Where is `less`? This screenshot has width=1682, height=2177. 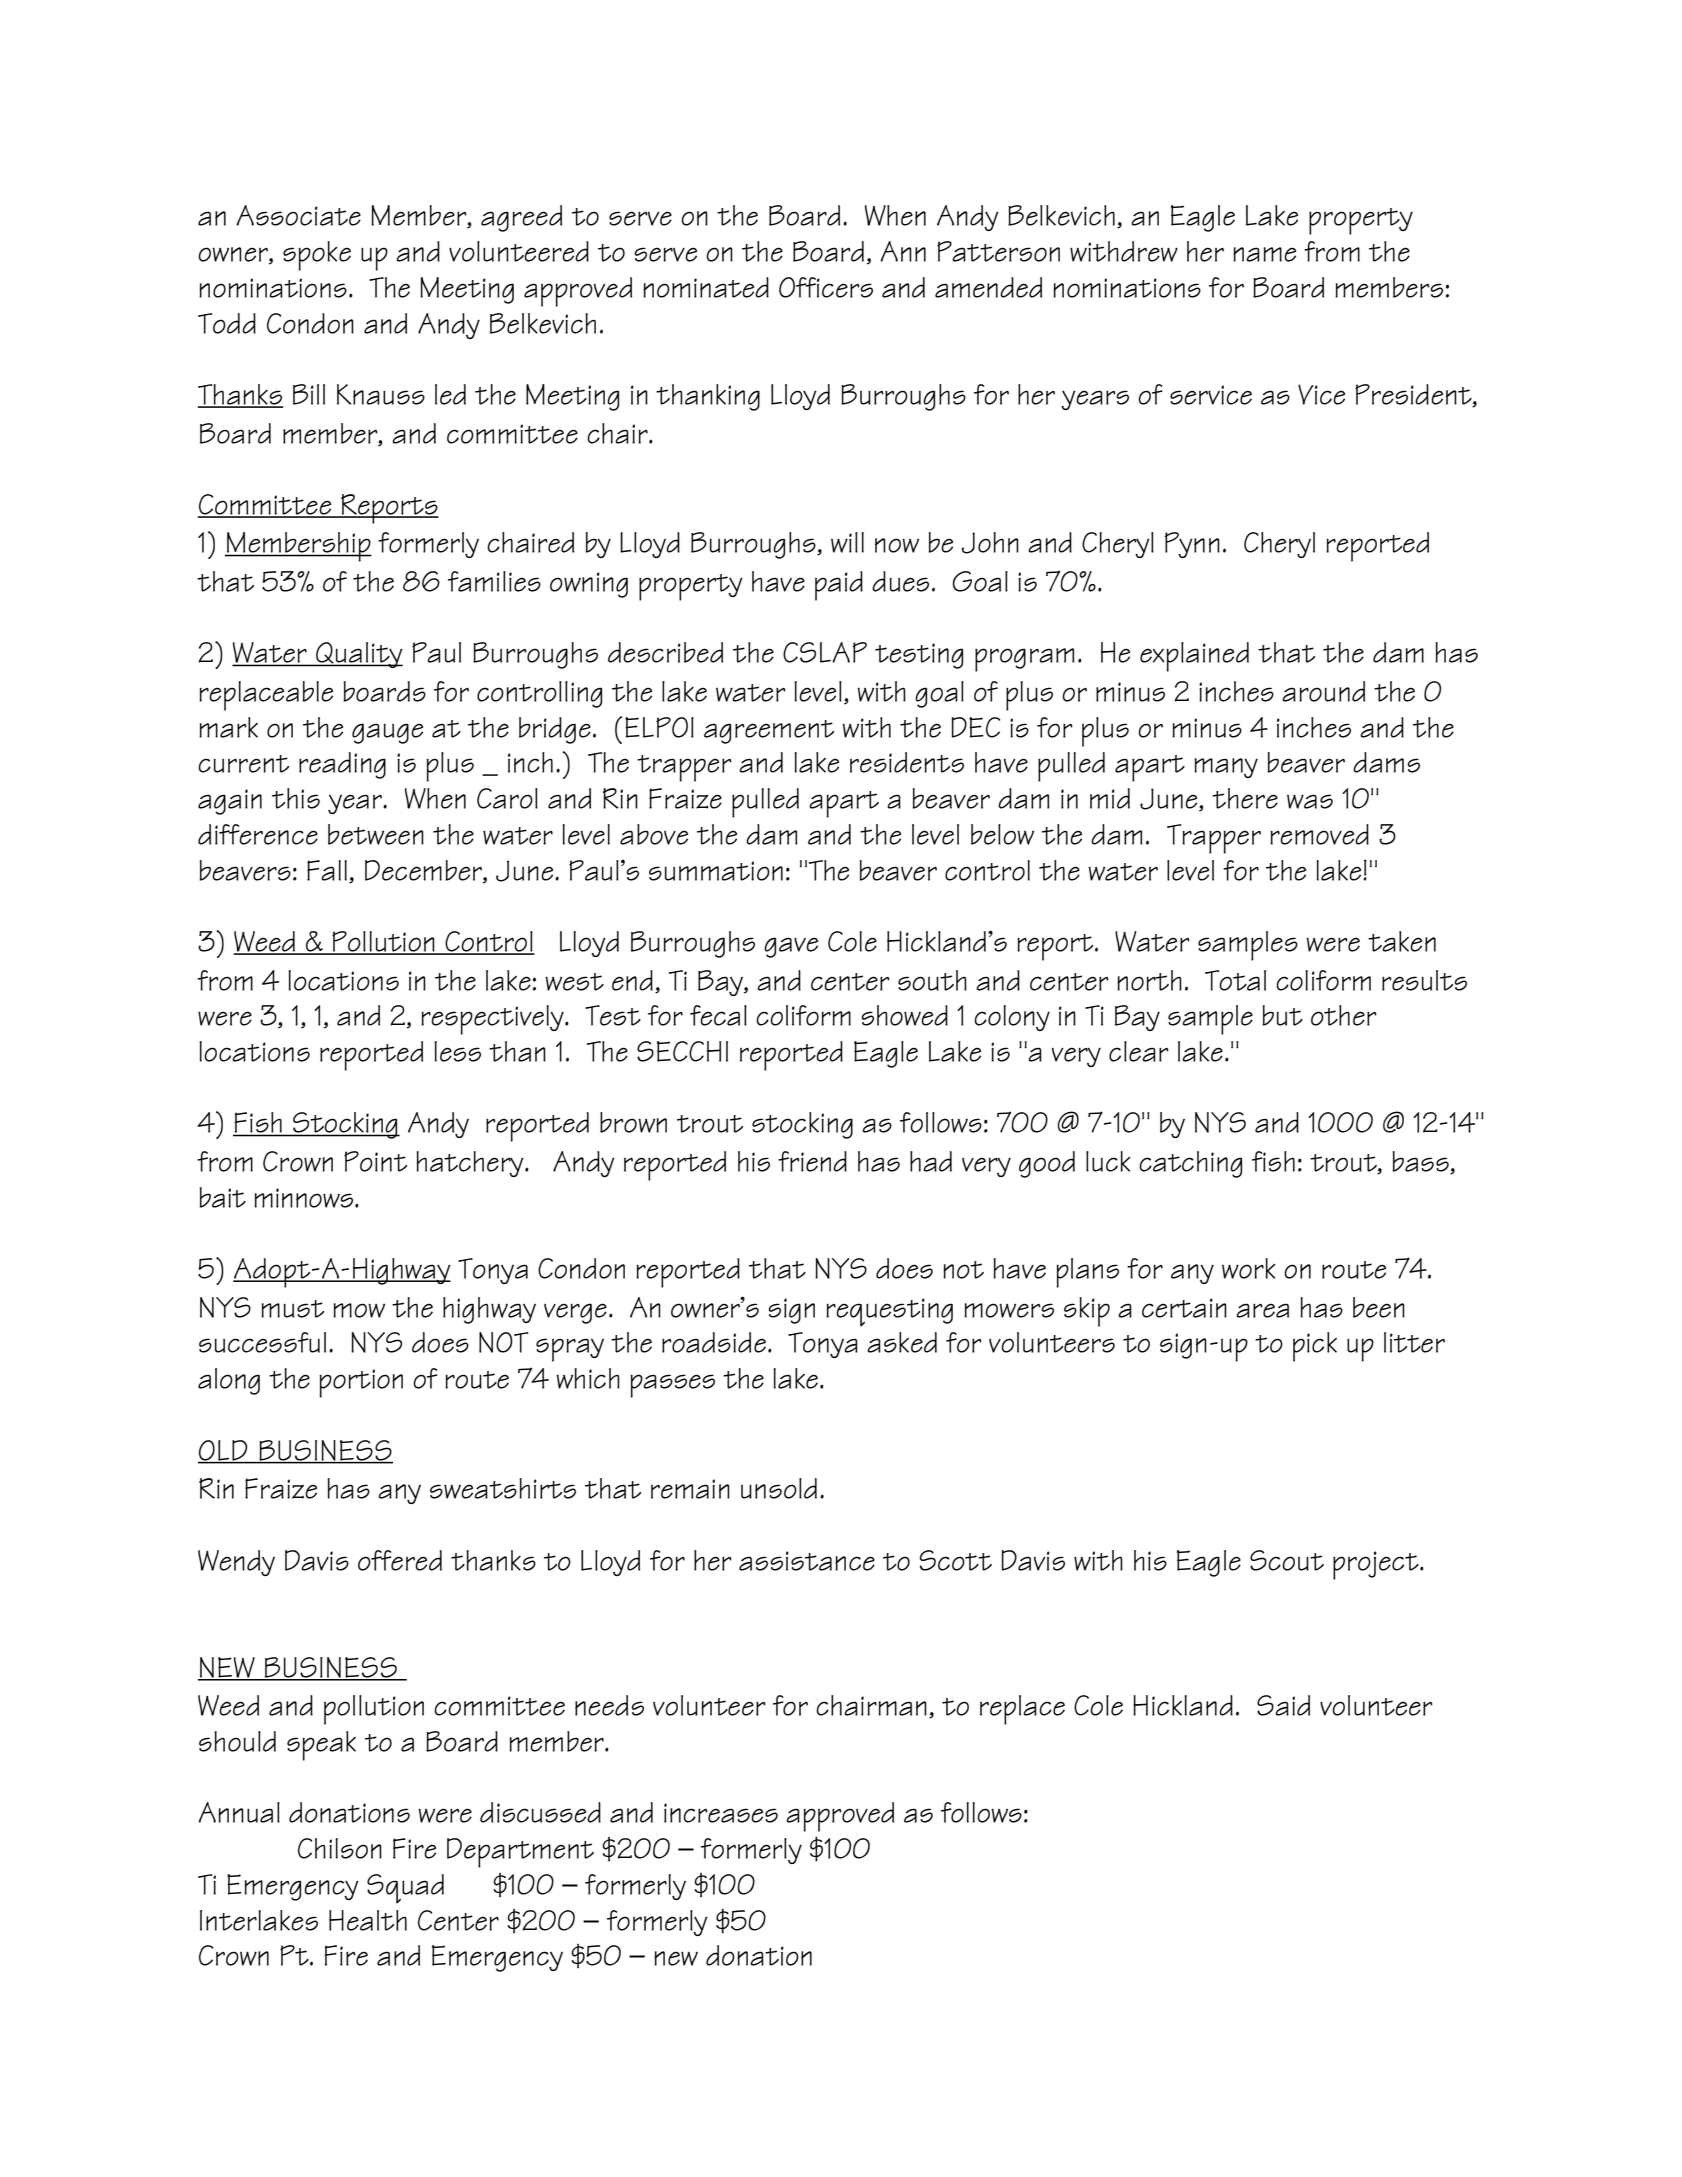 less is located at coordinates (457, 1051).
